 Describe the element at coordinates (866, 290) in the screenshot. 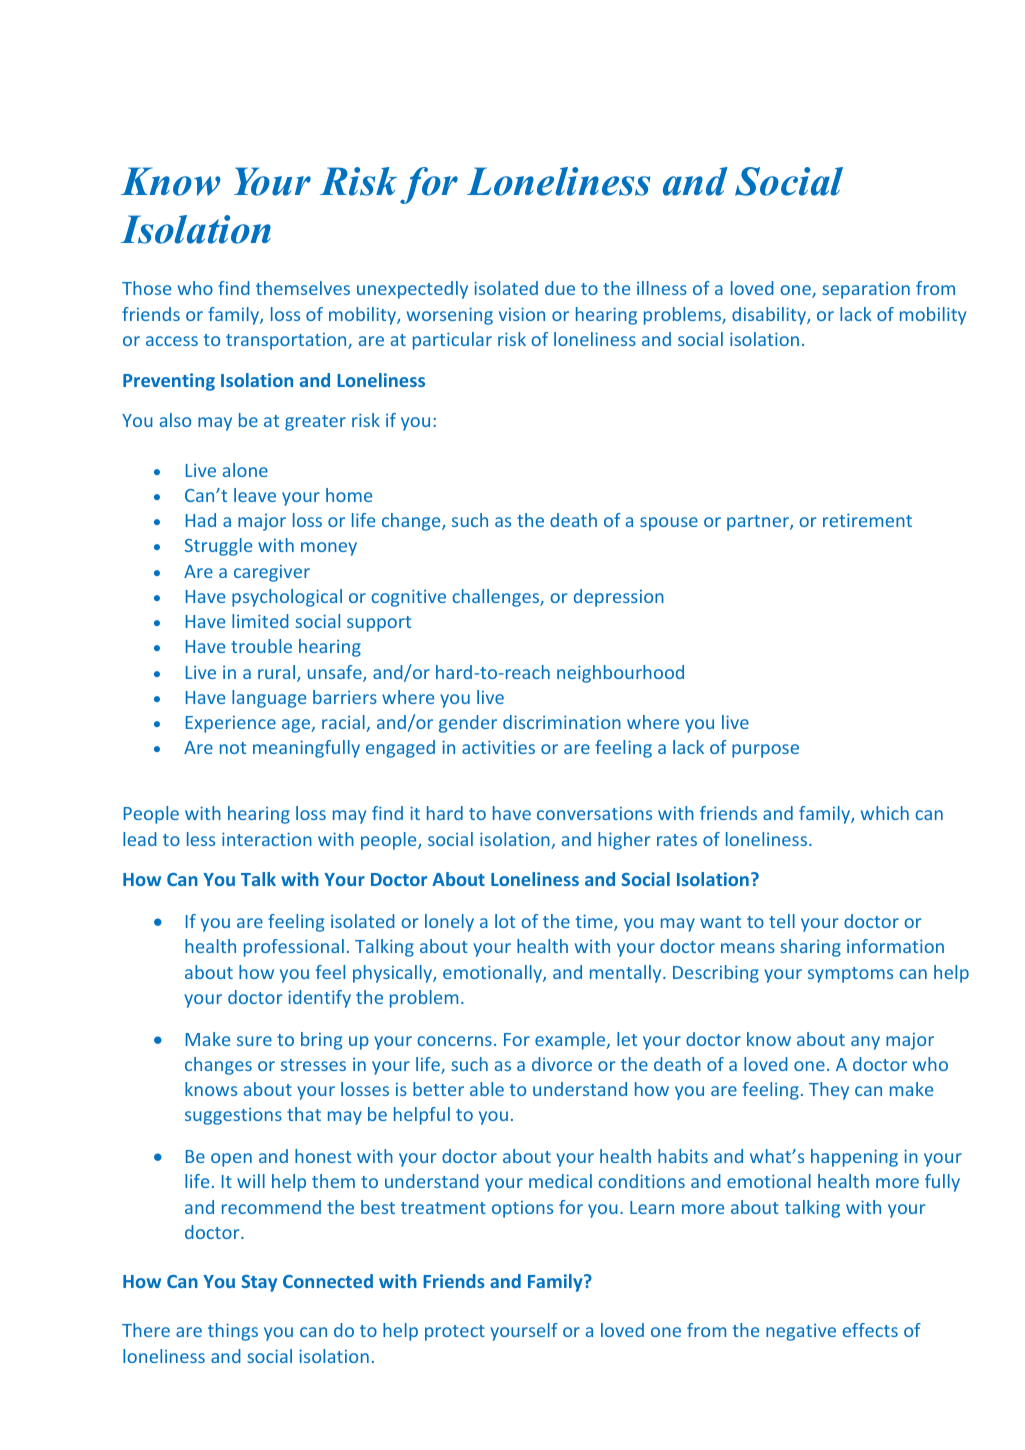

I see `separation` at that location.
